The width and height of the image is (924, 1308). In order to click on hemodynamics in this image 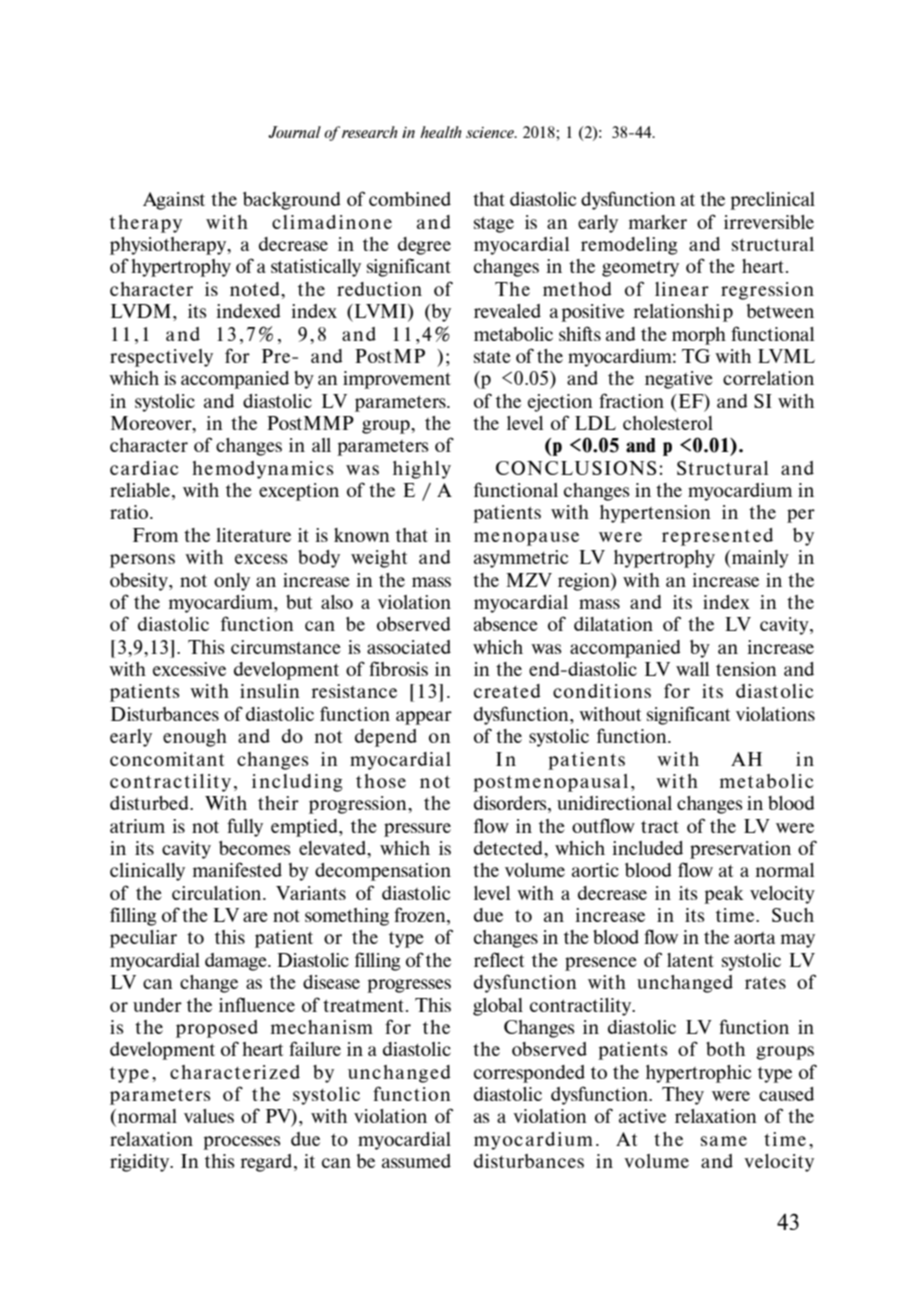, I will do `click(263, 470)`.
